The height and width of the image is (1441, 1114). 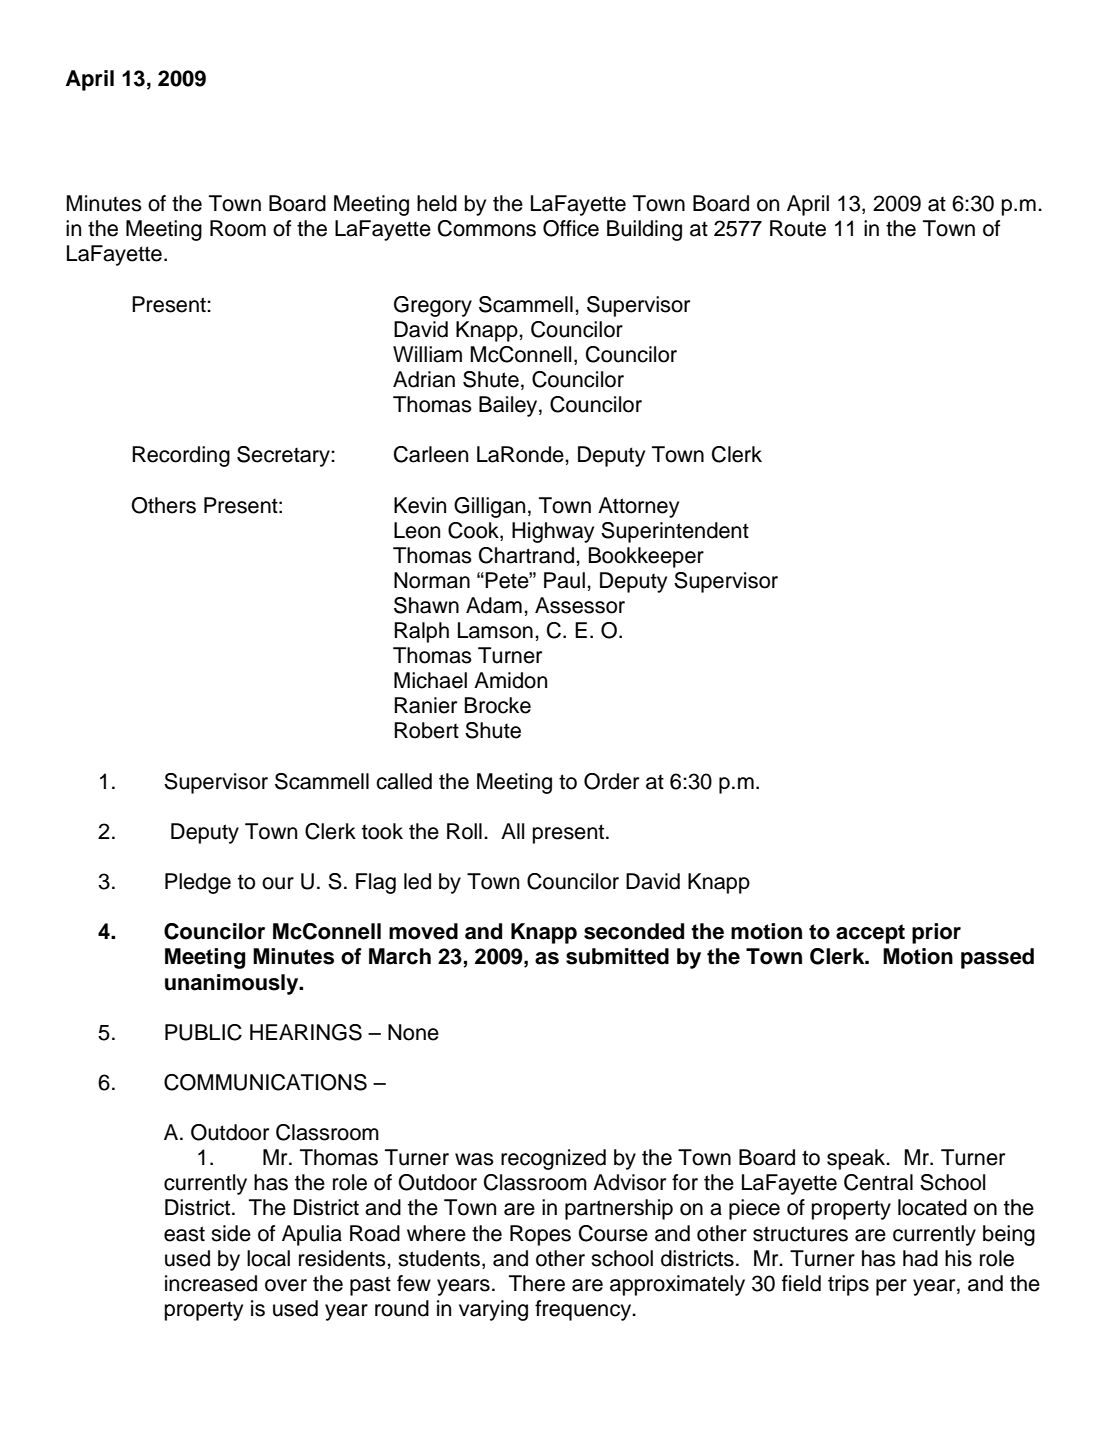 What do you see at coordinates (611, 781) in the image?
I see `Order` at bounding box center [611, 781].
